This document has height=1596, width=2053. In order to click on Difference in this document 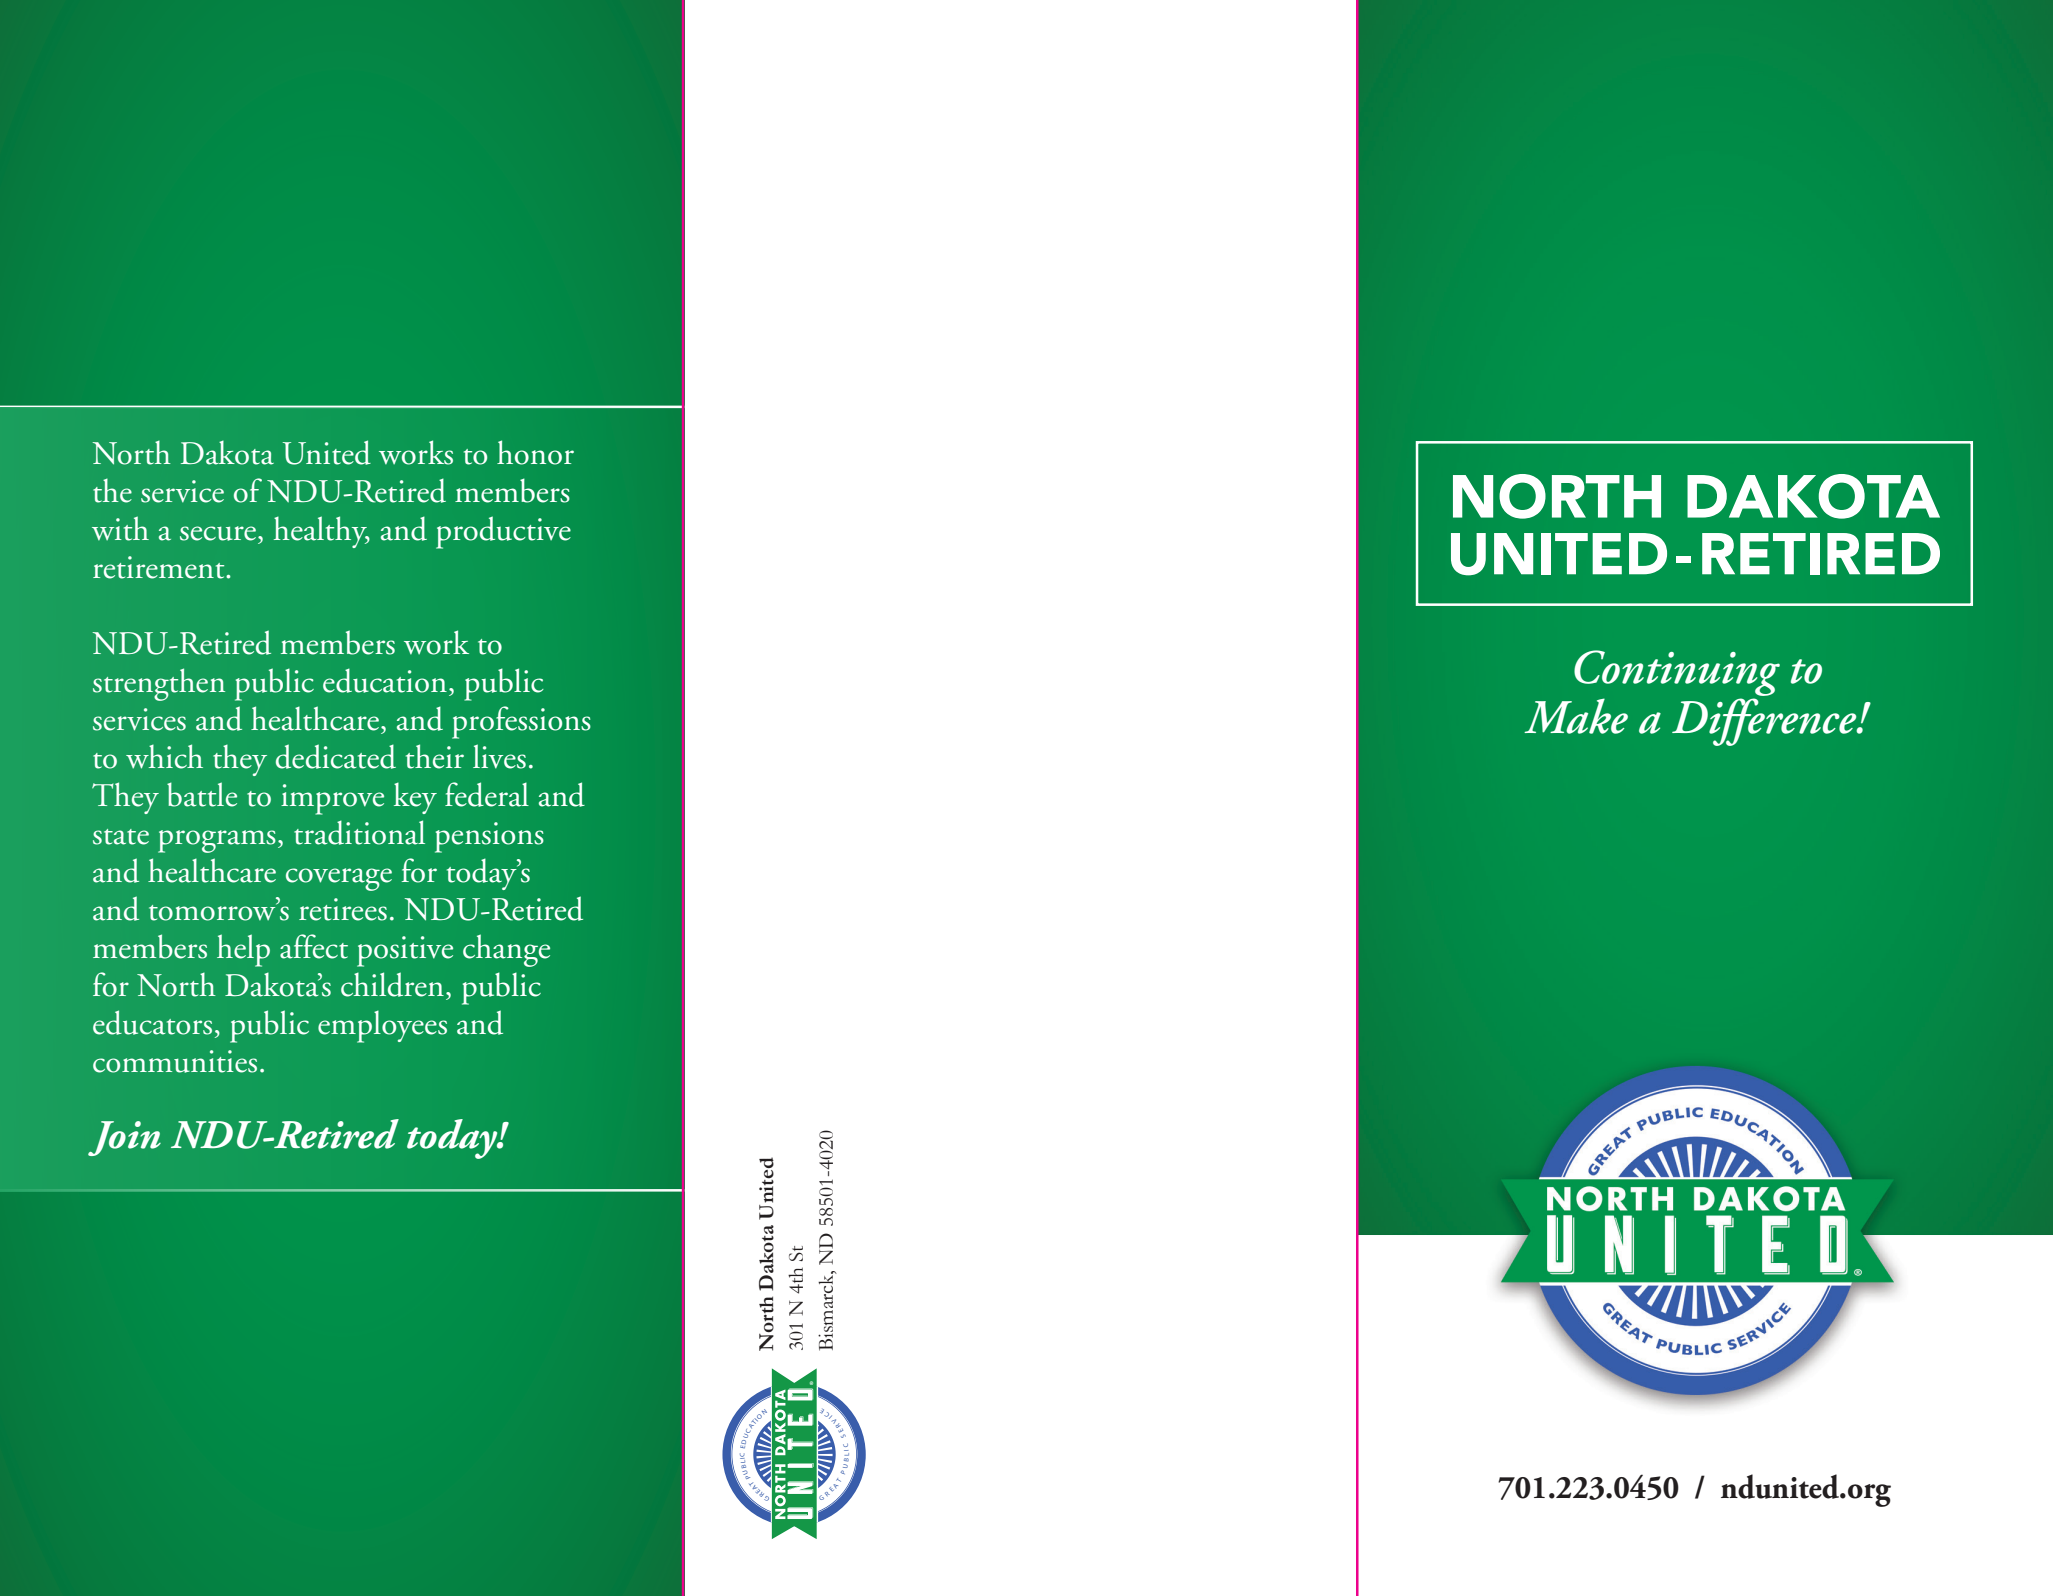, I will do `click(1765, 722)`.
